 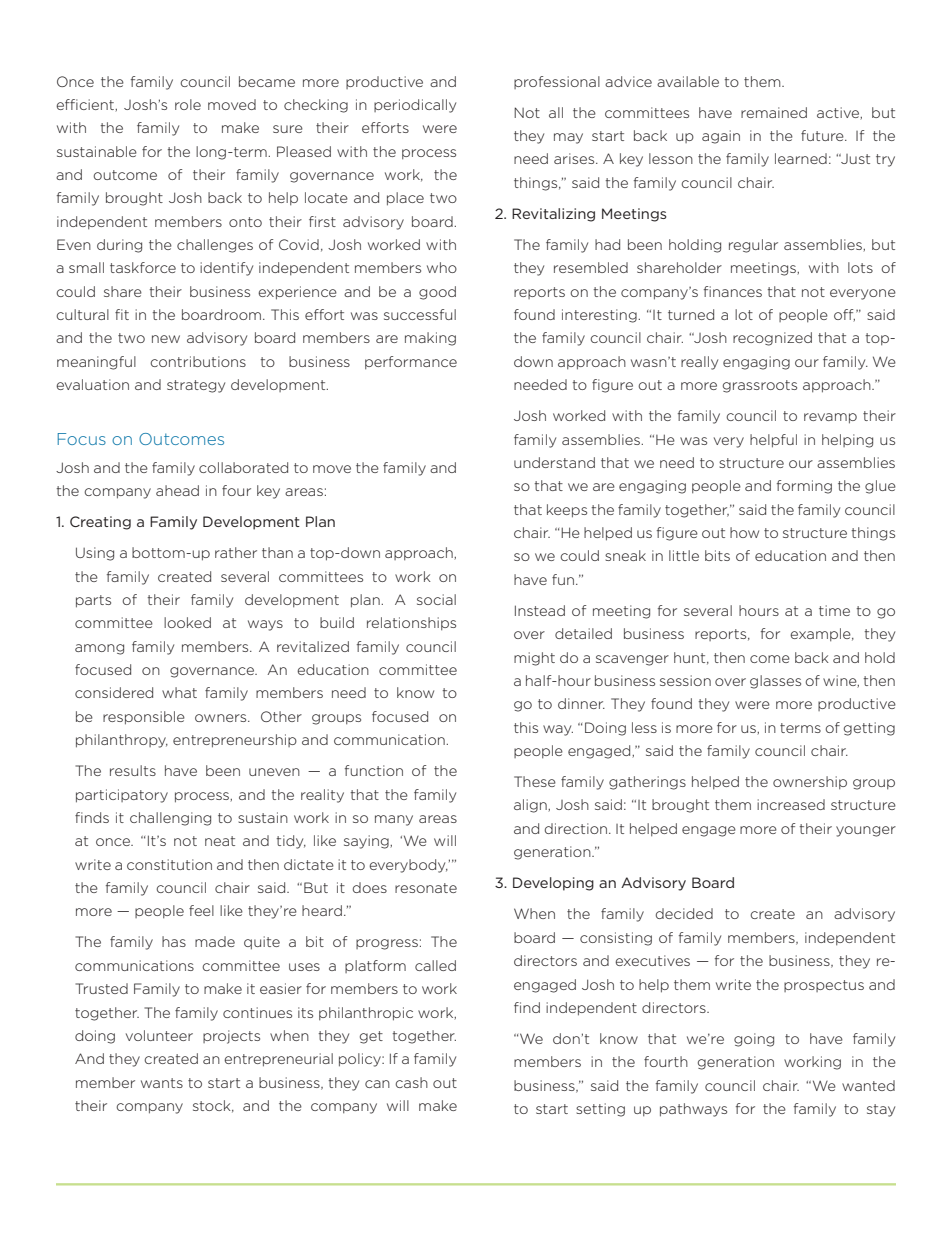 I want to click on periodically, so click(x=415, y=106).
